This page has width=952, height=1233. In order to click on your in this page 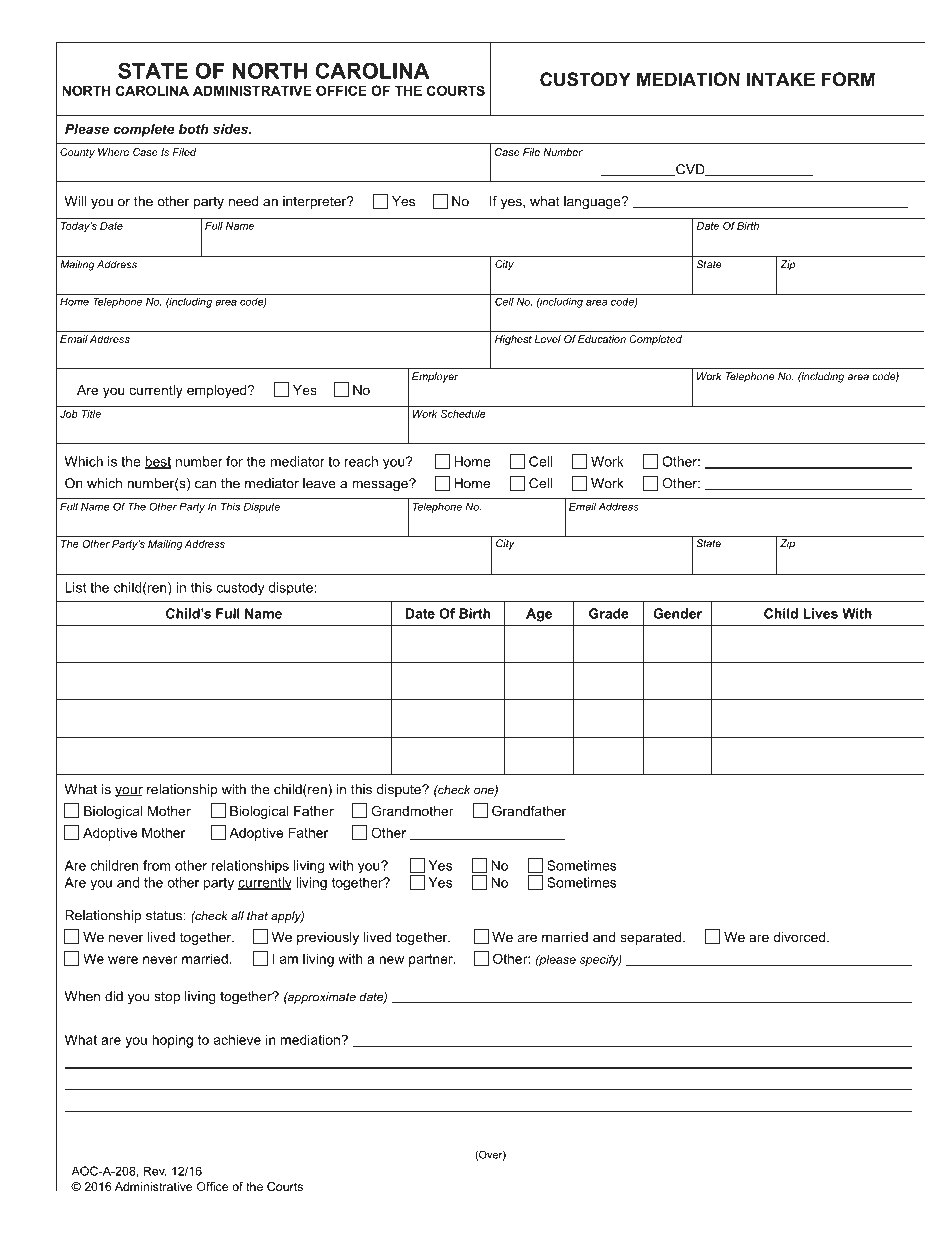, I will do `click(129, 792)`.
